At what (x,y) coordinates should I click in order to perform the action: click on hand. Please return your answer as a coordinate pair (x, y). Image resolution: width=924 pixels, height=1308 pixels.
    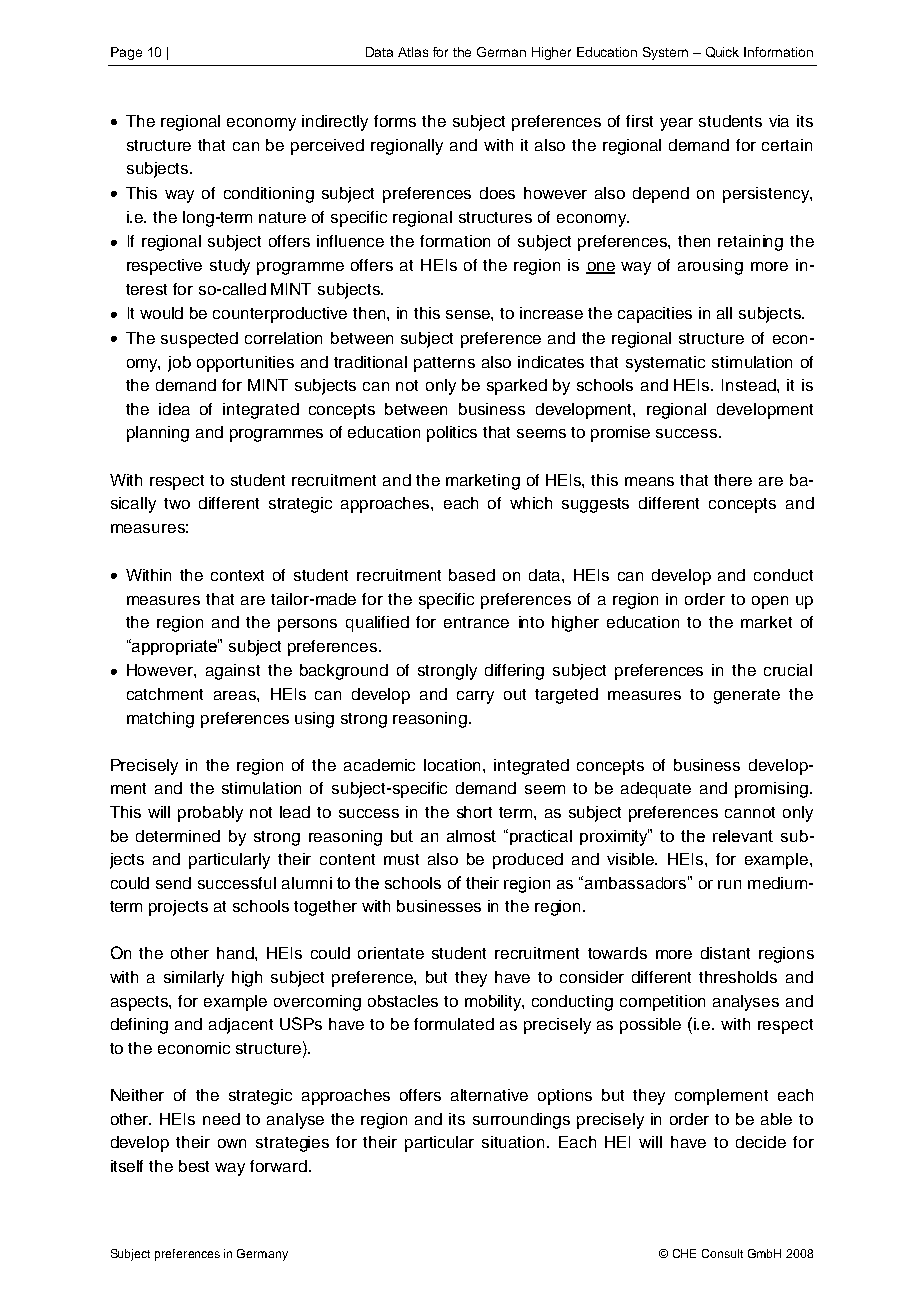
    Looking at the image, I should click on (236, 953).
